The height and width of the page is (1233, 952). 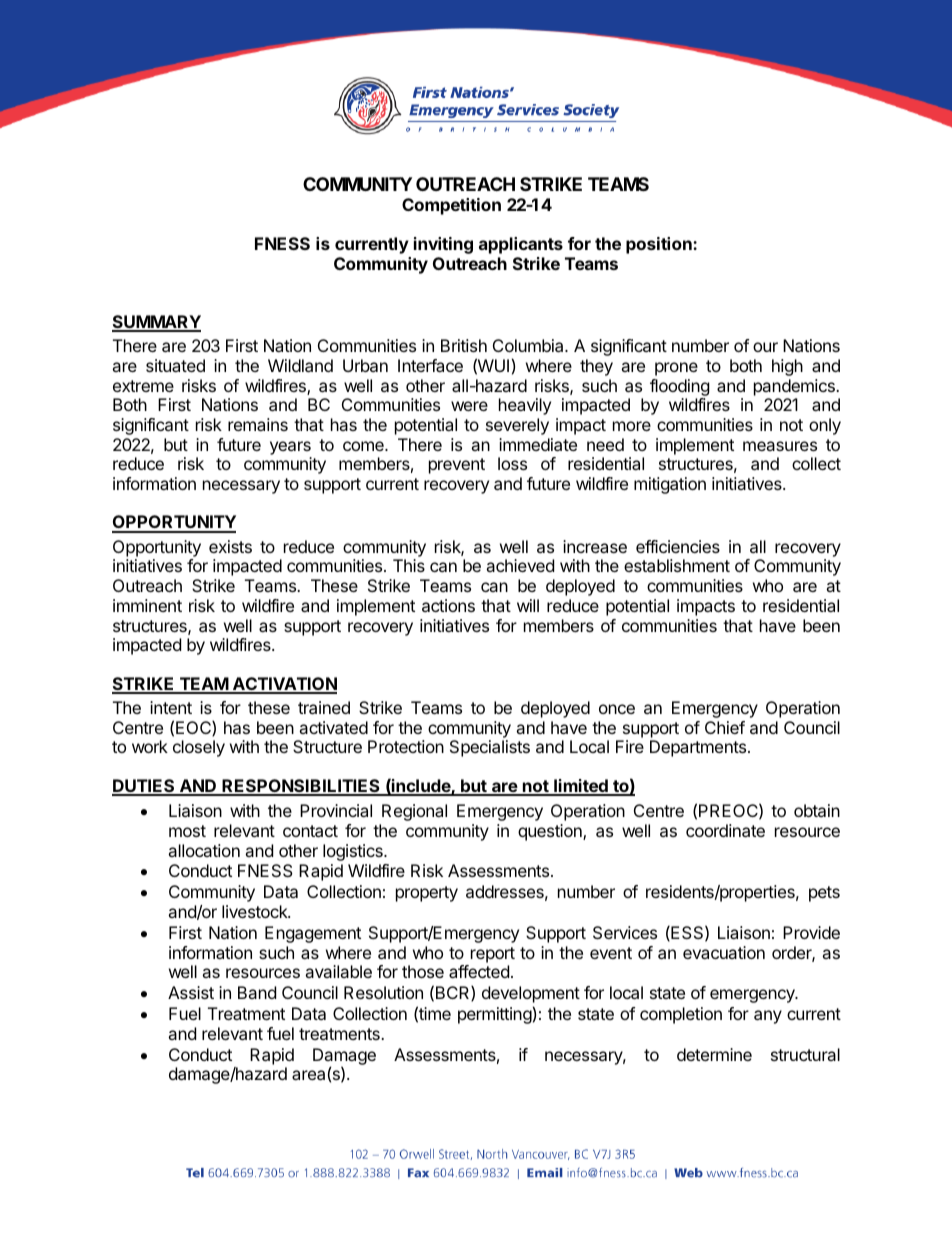 I want to click on severely, so click(x=517, y=426).
